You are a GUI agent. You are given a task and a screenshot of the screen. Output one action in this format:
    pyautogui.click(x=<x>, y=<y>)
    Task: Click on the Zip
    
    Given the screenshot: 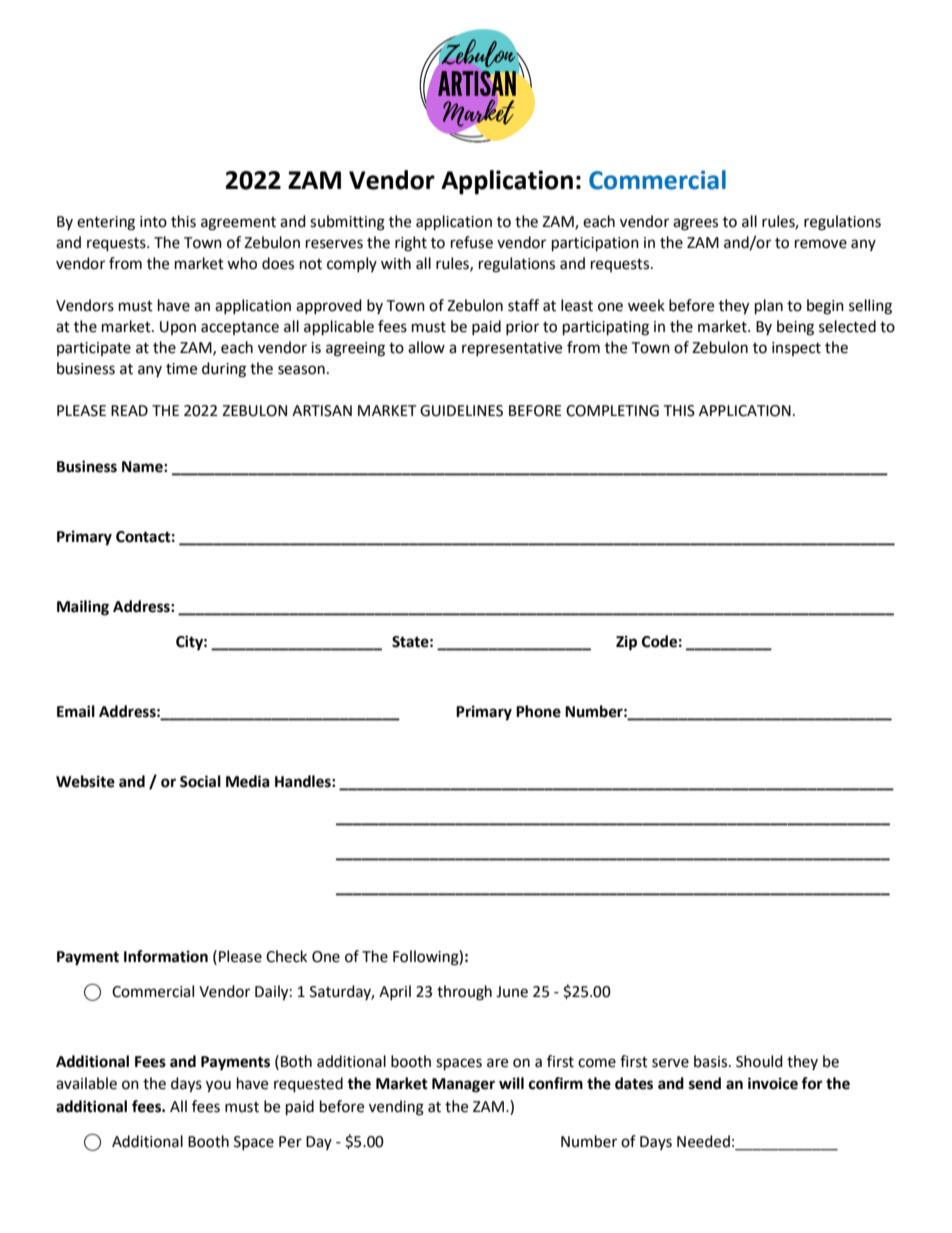 What is the action you would take?
    pyautogui.click(x=626, y=643)
